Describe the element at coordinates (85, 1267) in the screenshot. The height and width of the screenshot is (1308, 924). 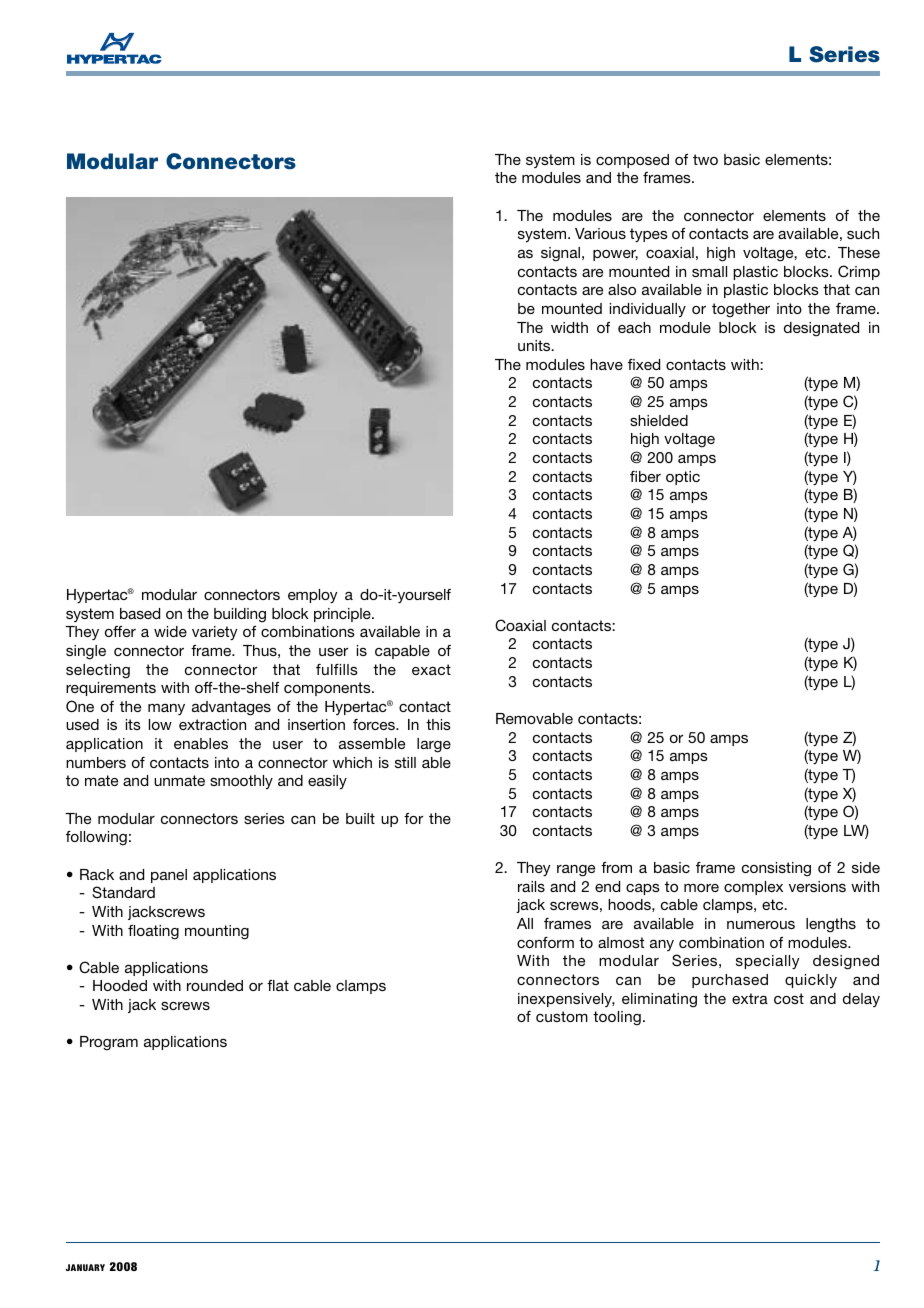
I see `JANUARY` at that location.
